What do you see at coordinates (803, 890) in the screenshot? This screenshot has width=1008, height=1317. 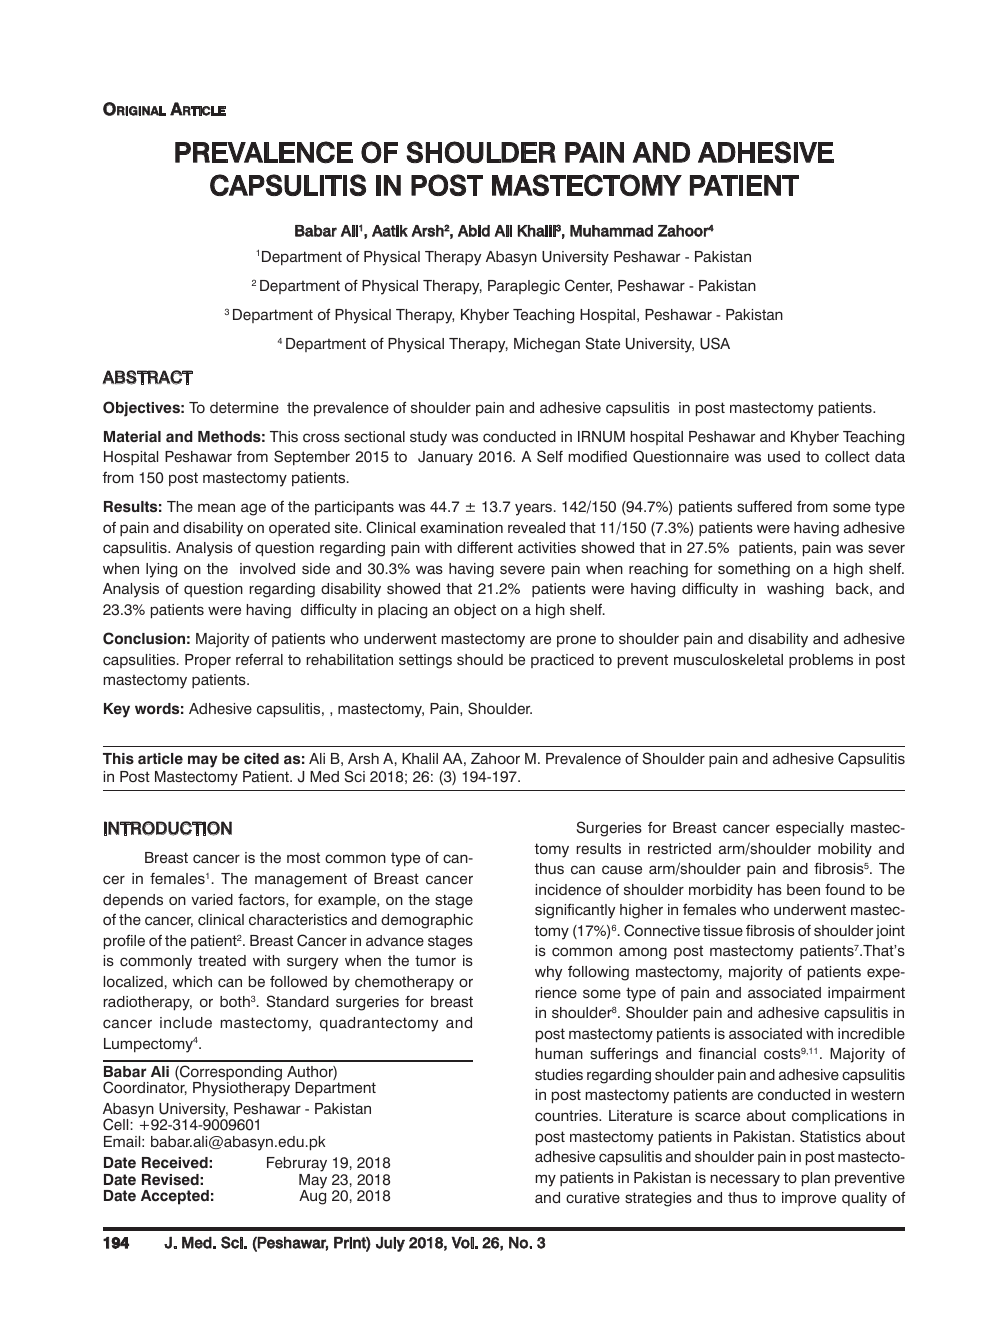 I see `been` at bounding box center [803, 890].
